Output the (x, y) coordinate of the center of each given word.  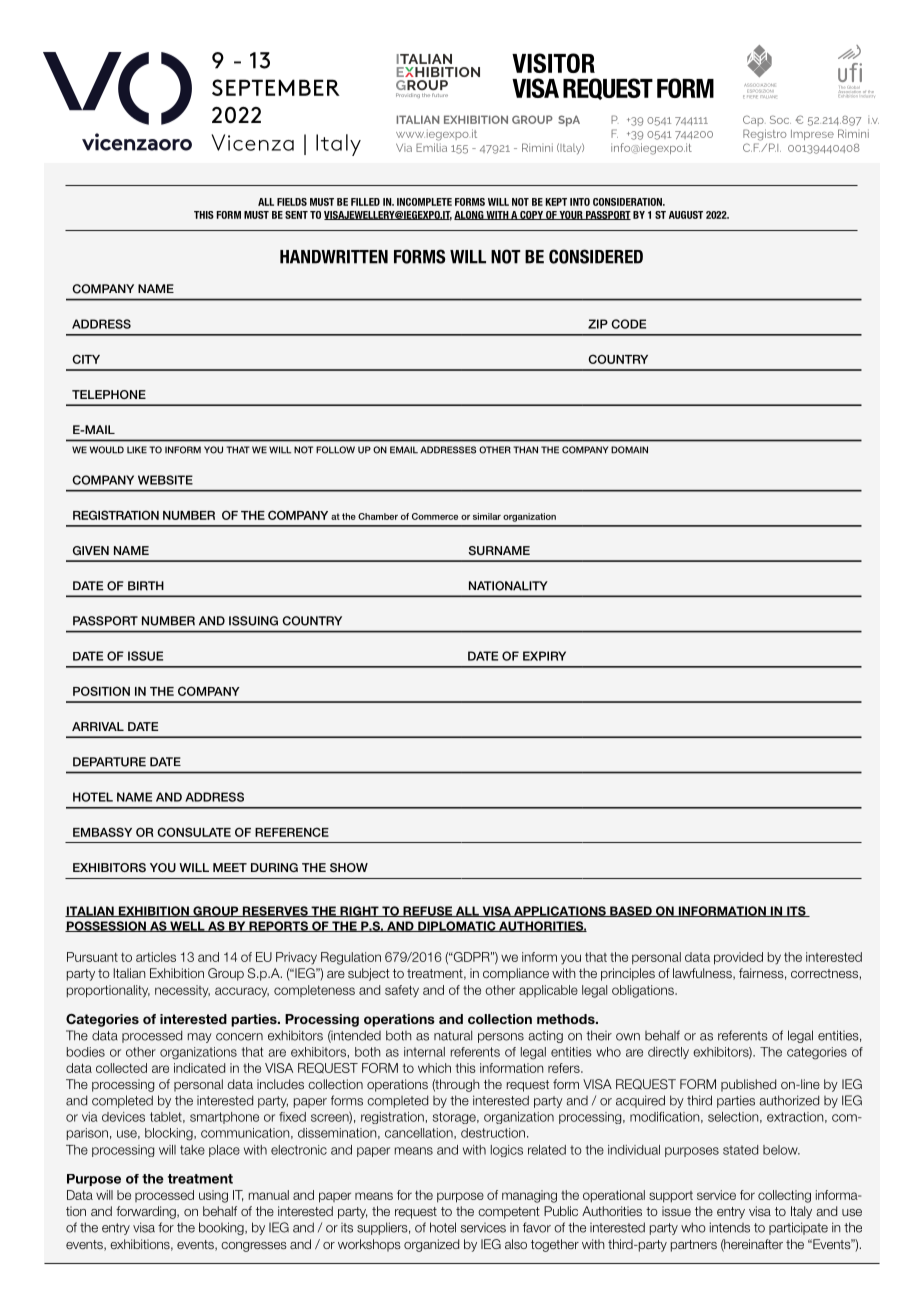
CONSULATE (194, 832)
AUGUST (686, 215)
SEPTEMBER (276, 87)
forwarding (147, 1212)
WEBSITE (165, 480)
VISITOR (553, 63)
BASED (631, 911)
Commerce (435, 516)
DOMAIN (629, 450)
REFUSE (427, 911)
